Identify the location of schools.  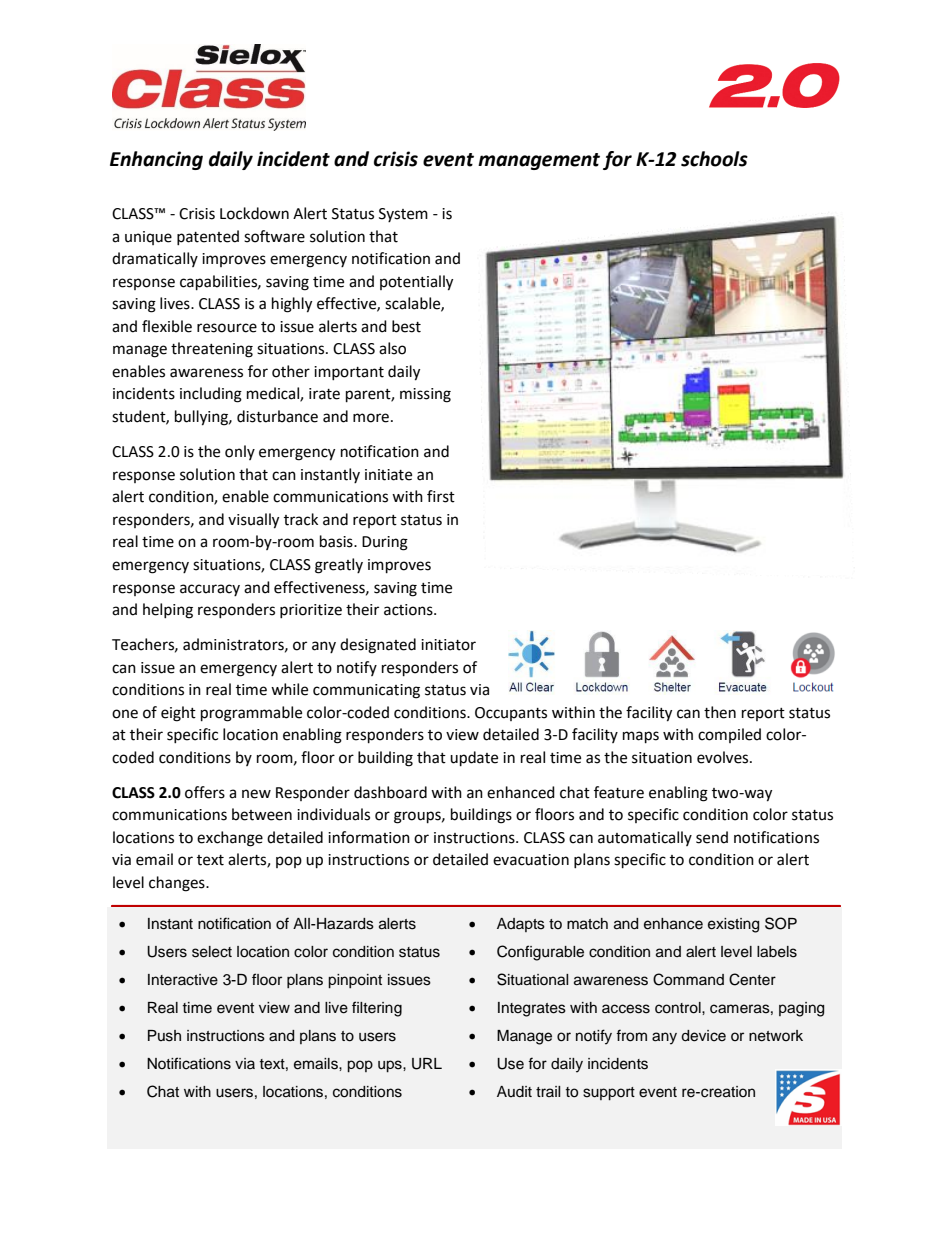
(714, 159).
